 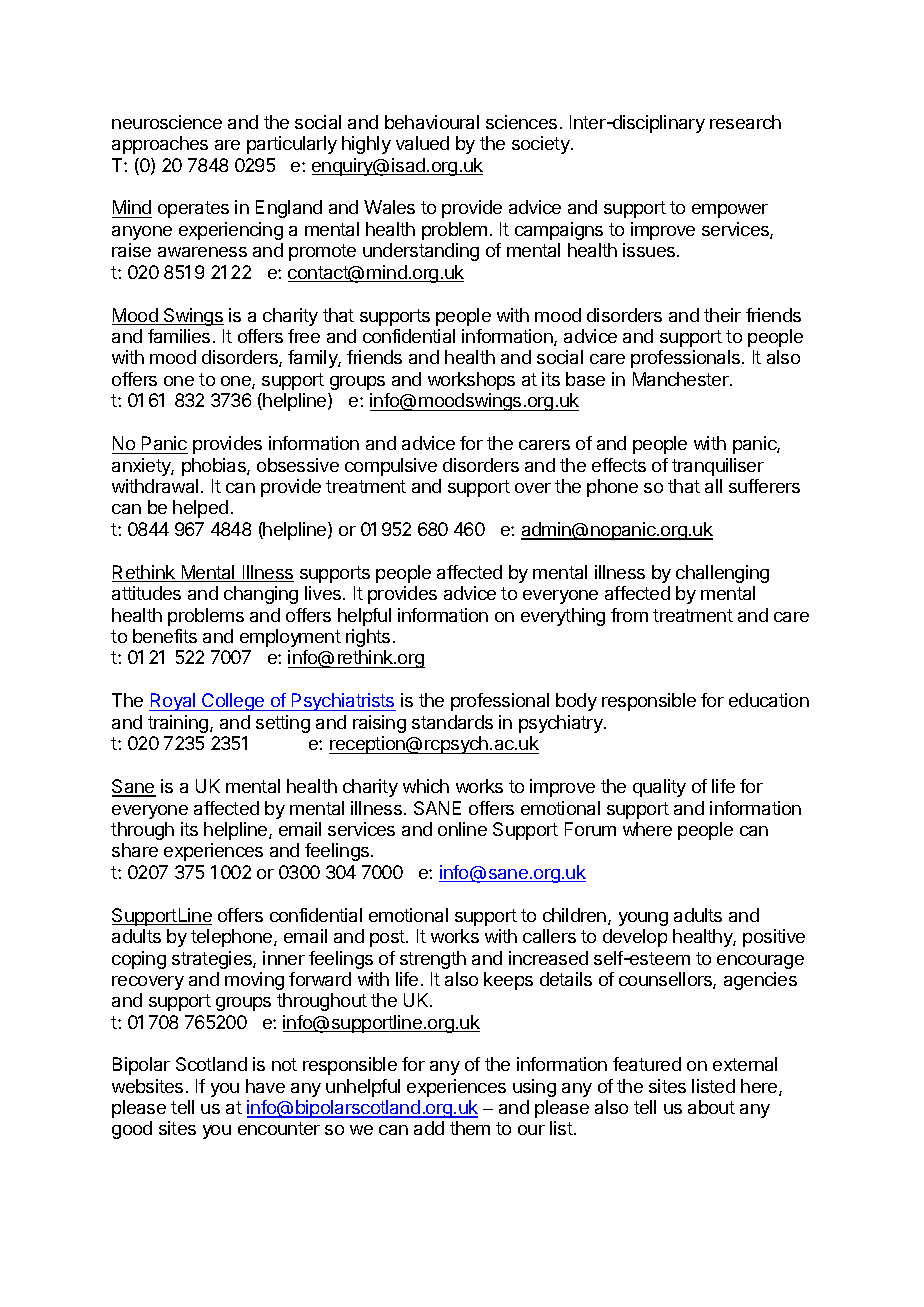 What do you see at coordinates (165, 636) in the screenshot?
I see `benefits` at bounding box center [165, 636].
